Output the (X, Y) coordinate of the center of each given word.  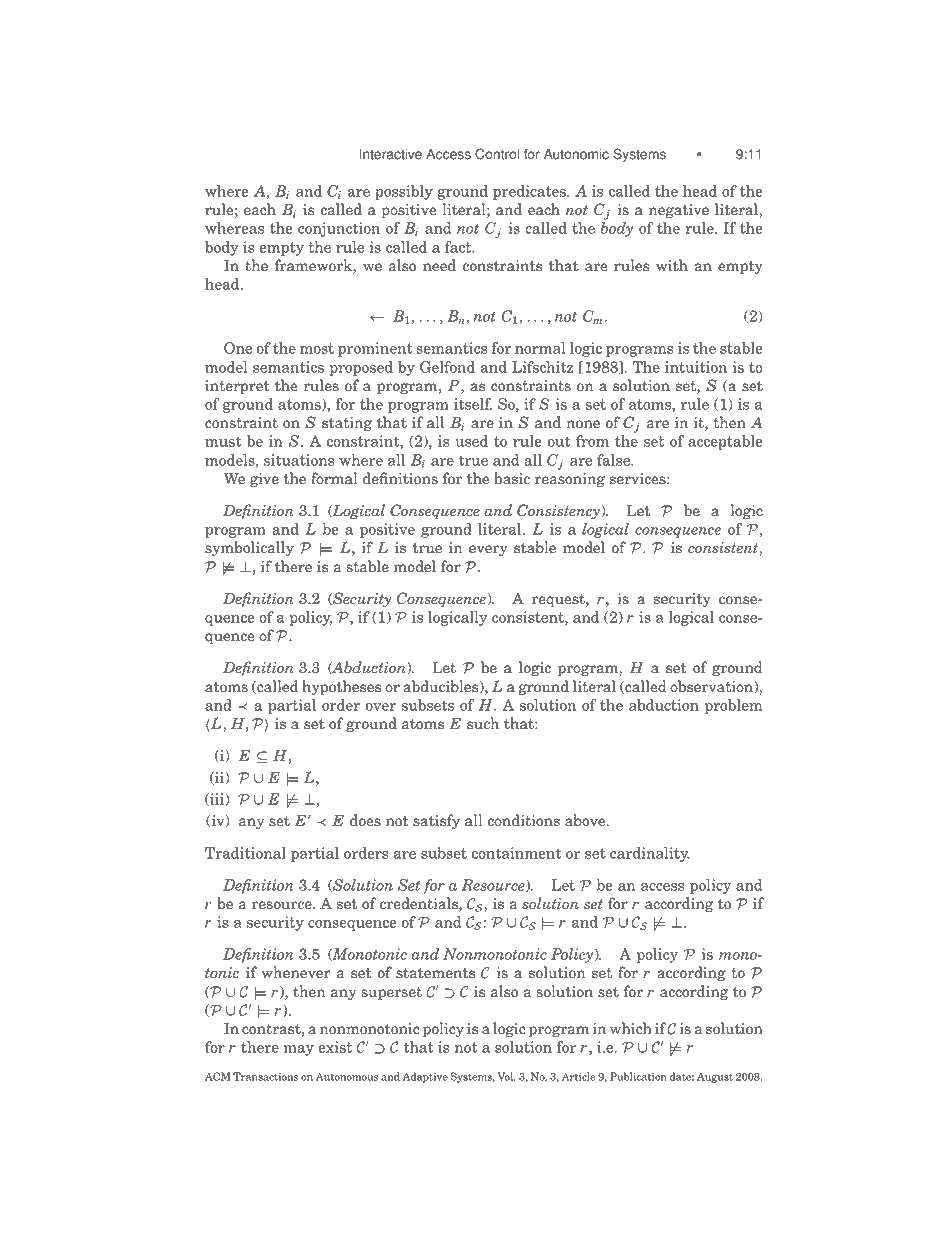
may (299, 1050)
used (471, 441)
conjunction (339, 229)
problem (733, 706)
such (483, 723)
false (615, 460)
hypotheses (341, 688)
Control (497, 154)
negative (679, 211)
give (264, 480)
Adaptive (425, 1077)
